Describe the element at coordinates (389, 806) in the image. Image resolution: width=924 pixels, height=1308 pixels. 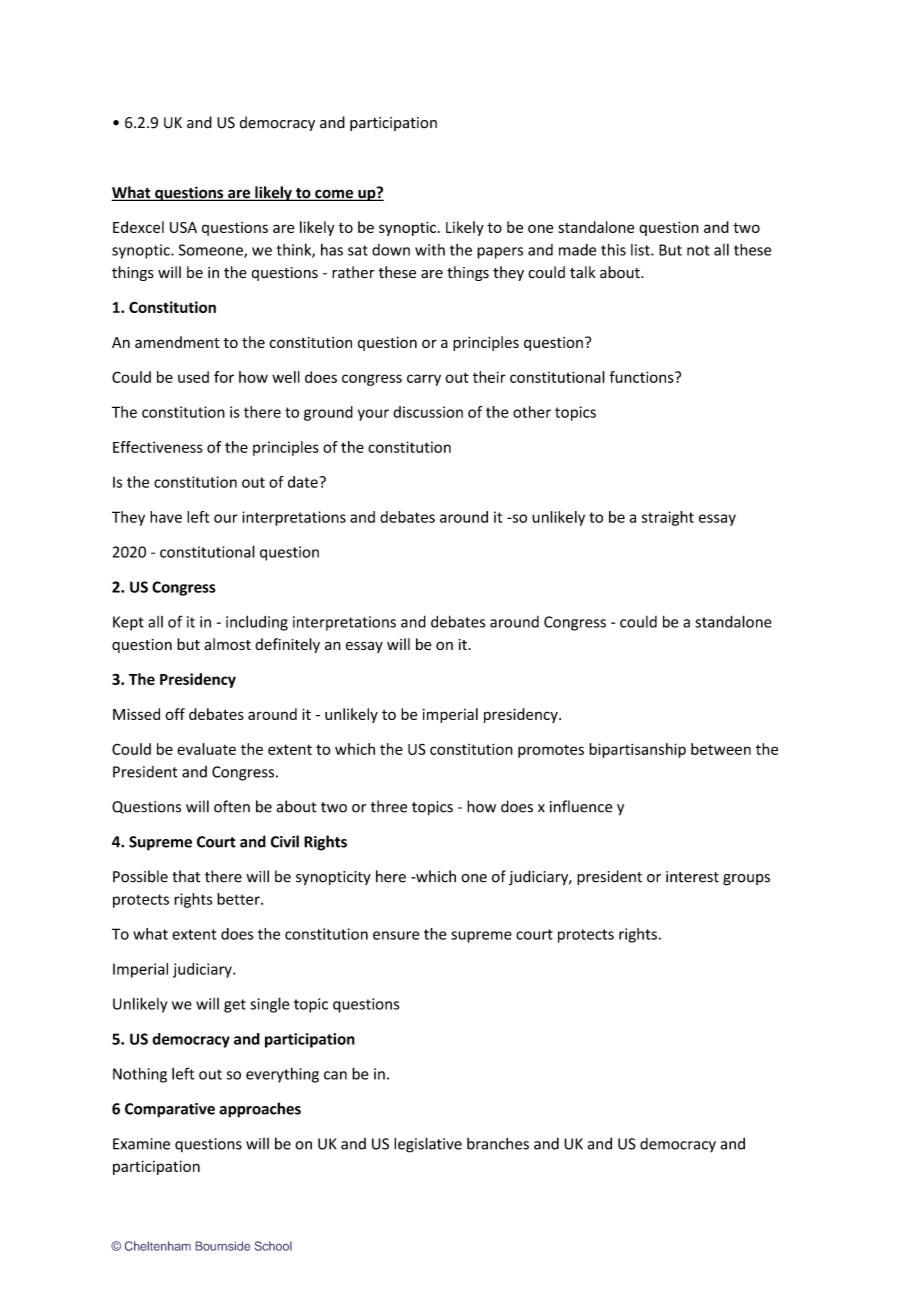
I see `three` at that location.
